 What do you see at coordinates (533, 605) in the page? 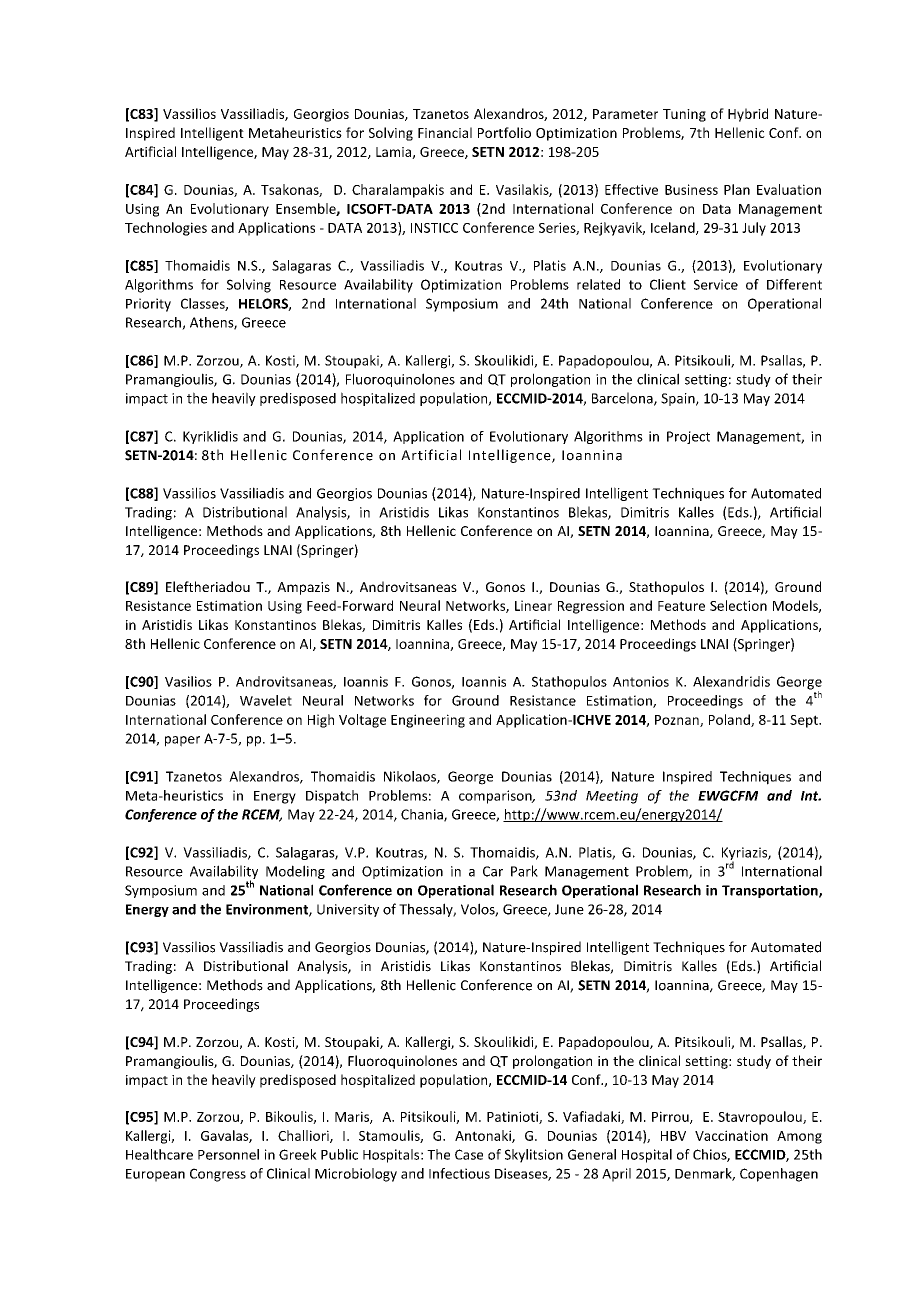
I see `Linear` at bounding box center [533, 605].
